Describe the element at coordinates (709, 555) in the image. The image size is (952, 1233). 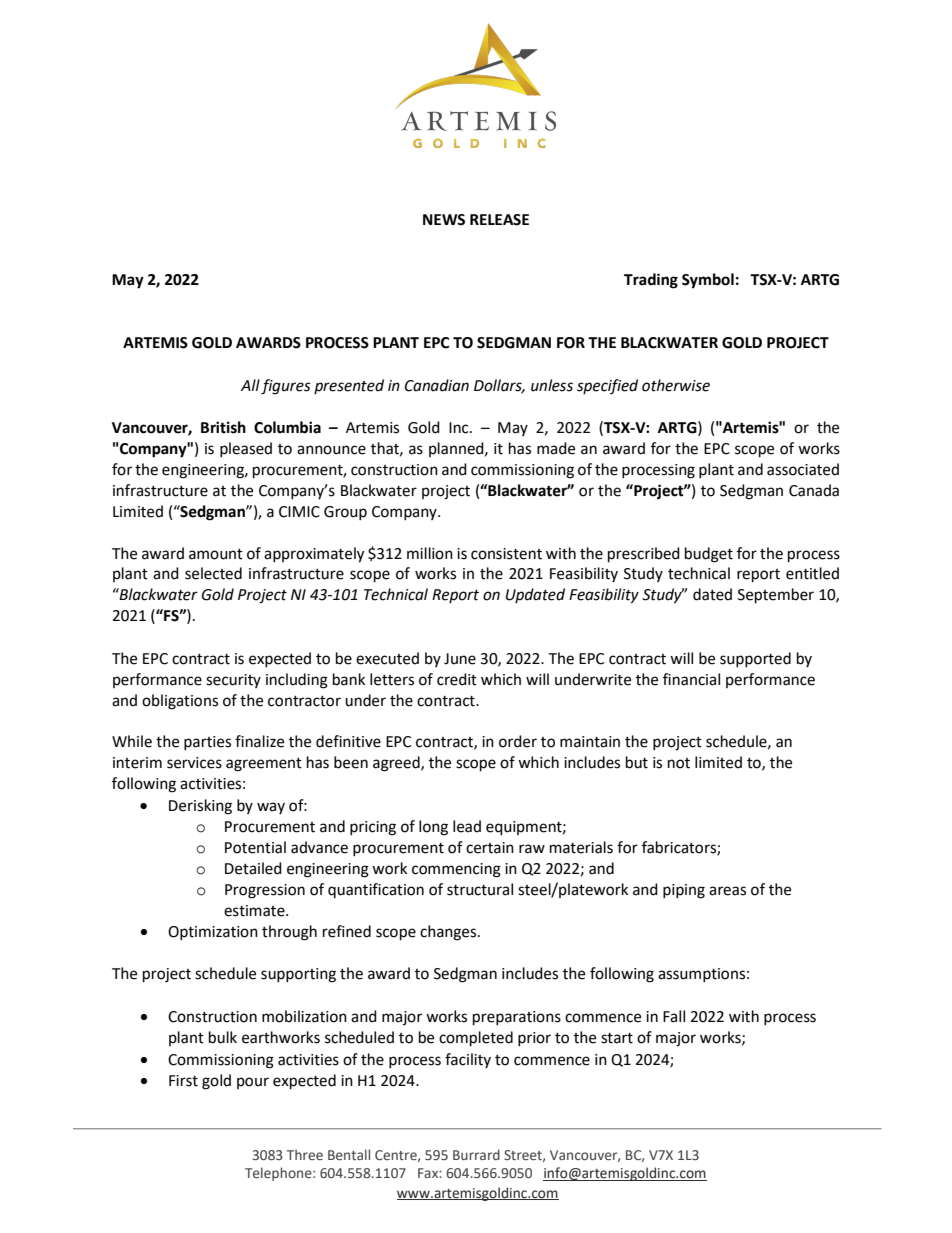
I see `budget` at that location.
